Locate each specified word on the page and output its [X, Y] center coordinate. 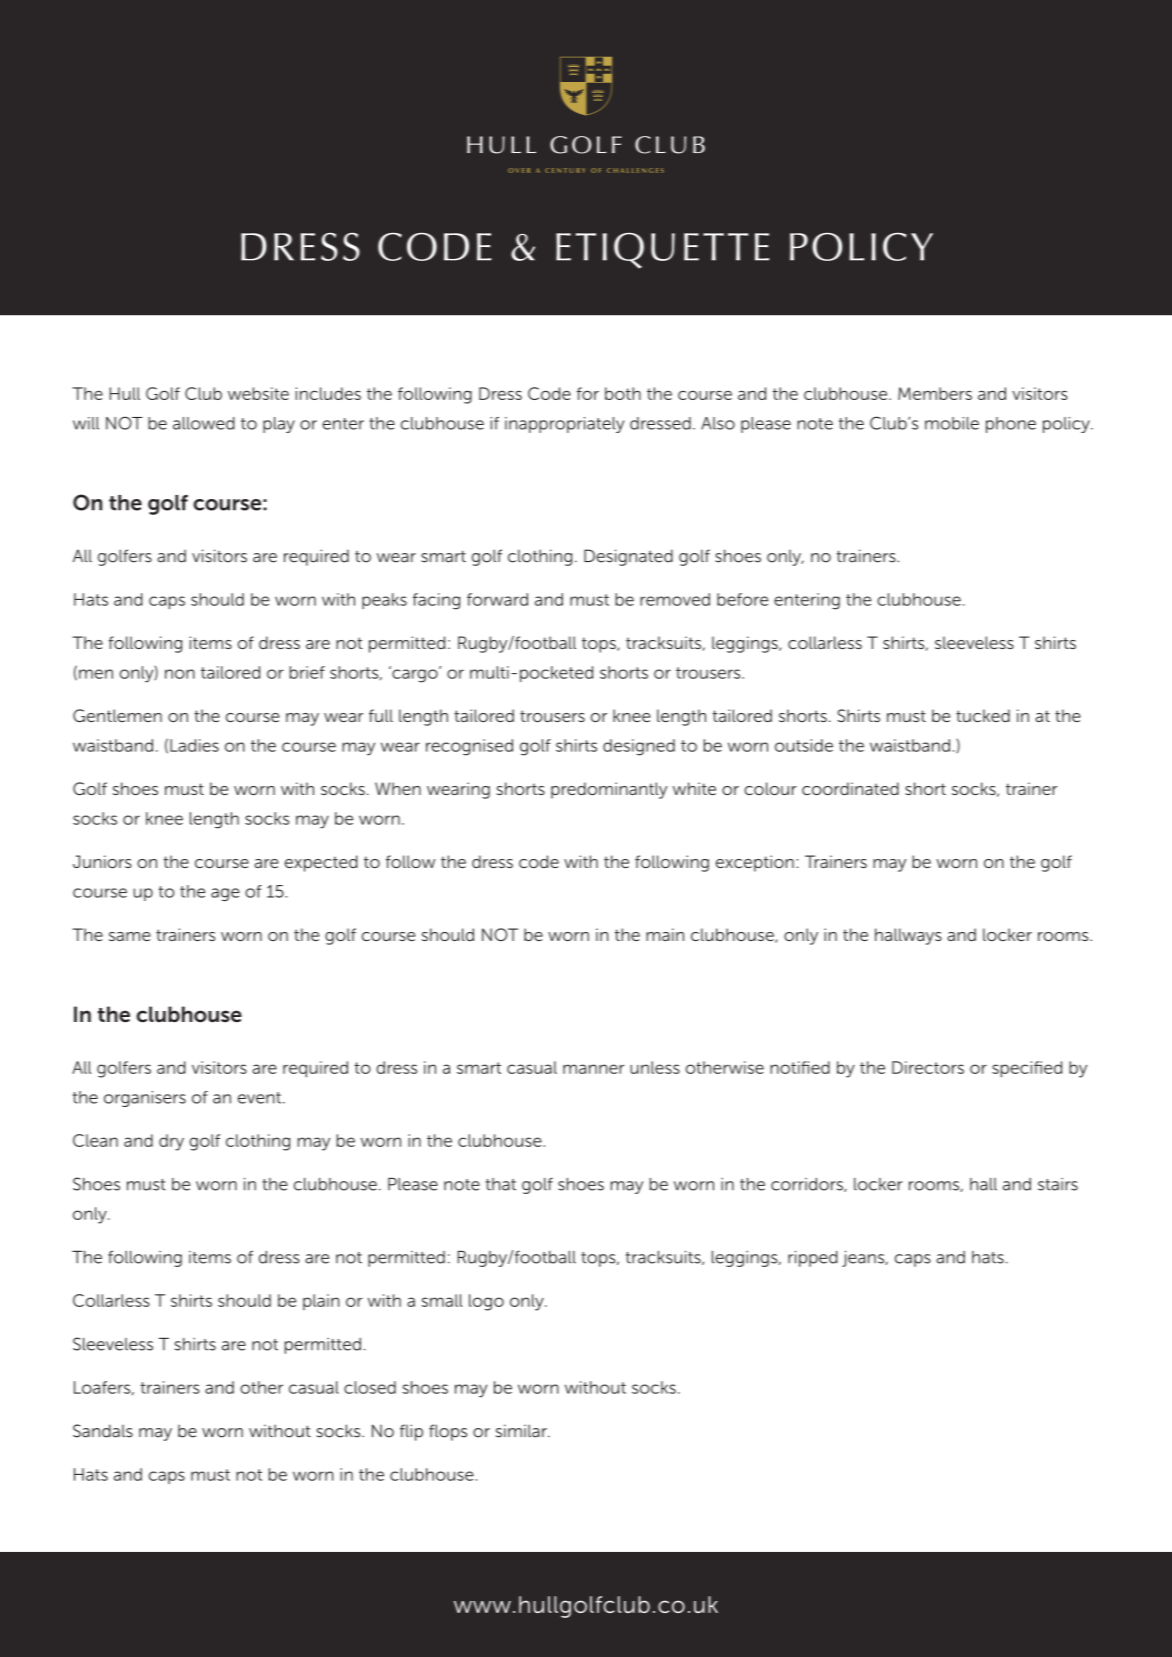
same [130, 936]
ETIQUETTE [662, 251]
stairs [1058, 1184]
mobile [952, 423]
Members [935, 393]
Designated [628, 557]
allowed [204, 423]
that [501, 1184]
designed [639, 747]
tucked [983, 715]
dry [171, 1142]
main [665, 934]
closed [370, 1387]
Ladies [194, 745]
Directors [928, 1067]
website [258, 393]
